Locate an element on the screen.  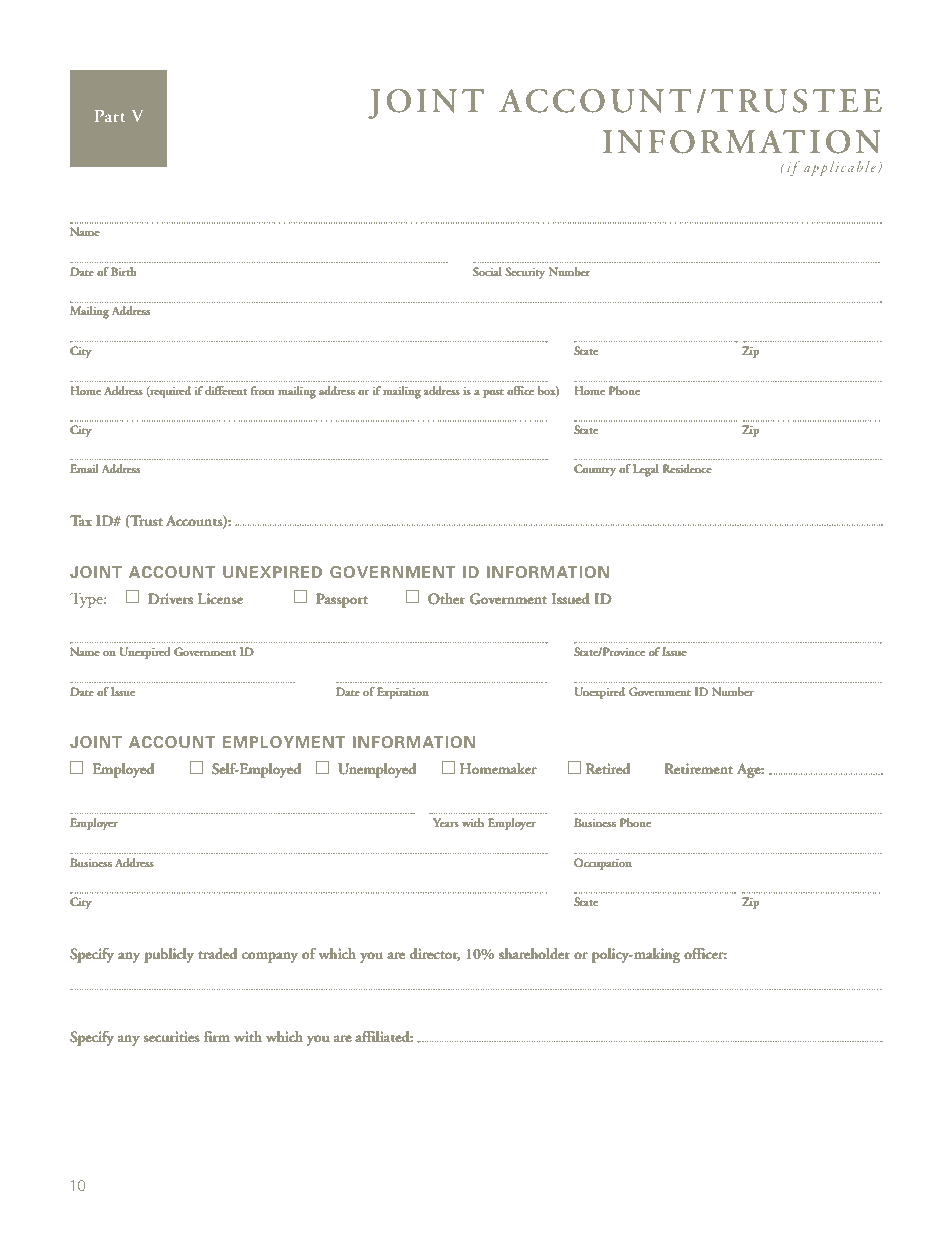
applicable is located at coordinates (841, 168).
